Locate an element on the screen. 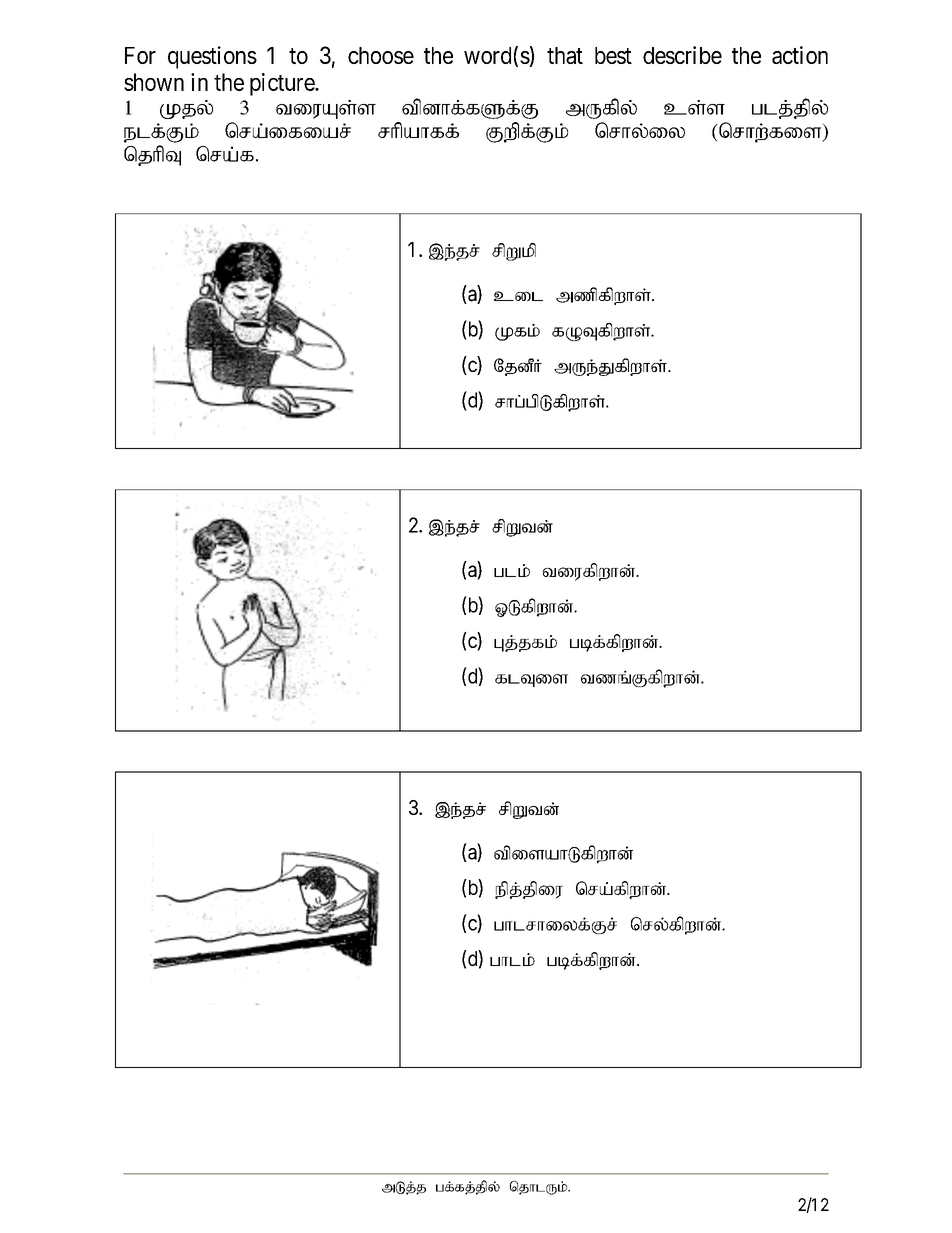  action is located at coordinates (800, 55).
